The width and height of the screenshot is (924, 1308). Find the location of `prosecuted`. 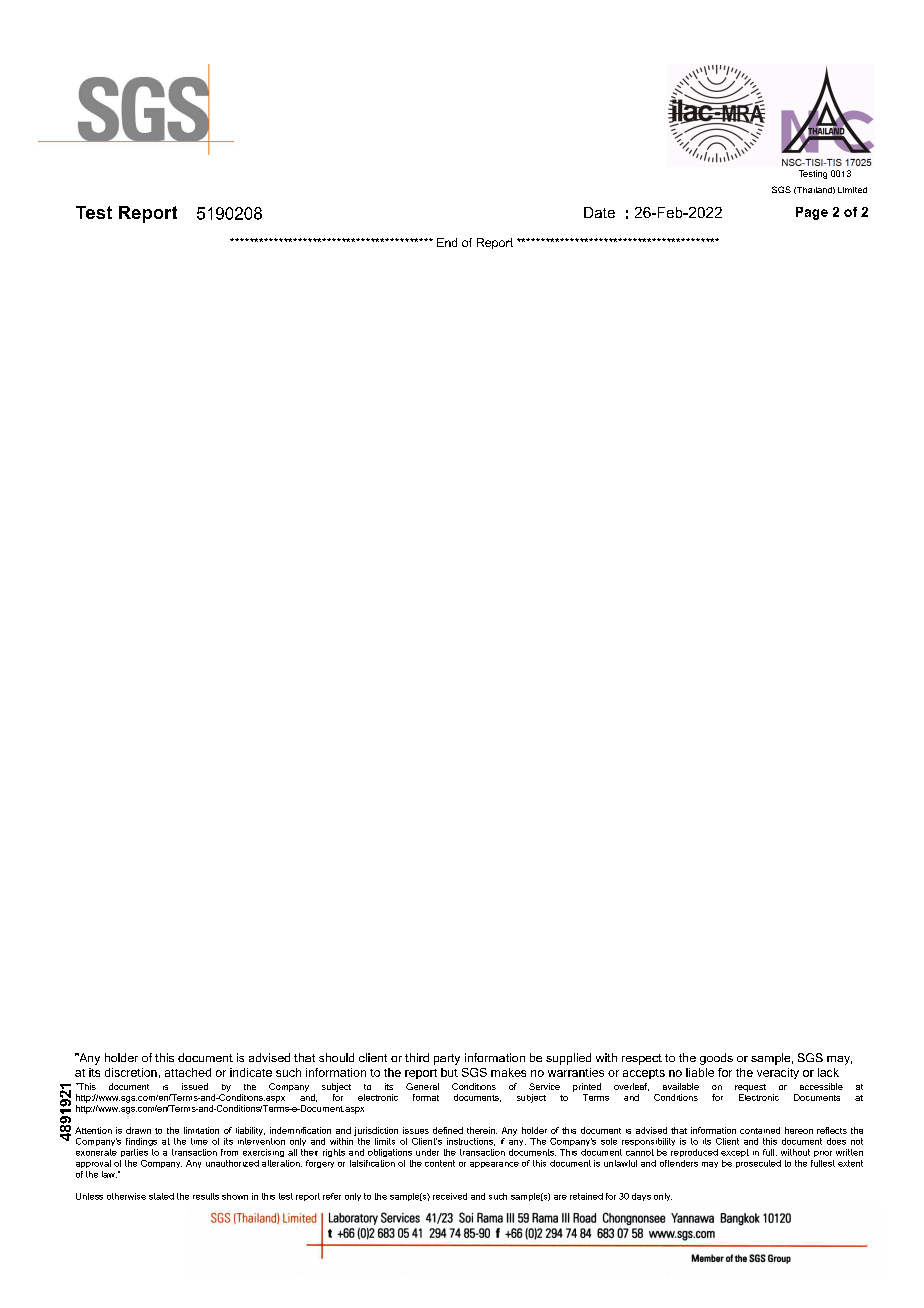

prosecuted is located at coordinates (758, 1164).
